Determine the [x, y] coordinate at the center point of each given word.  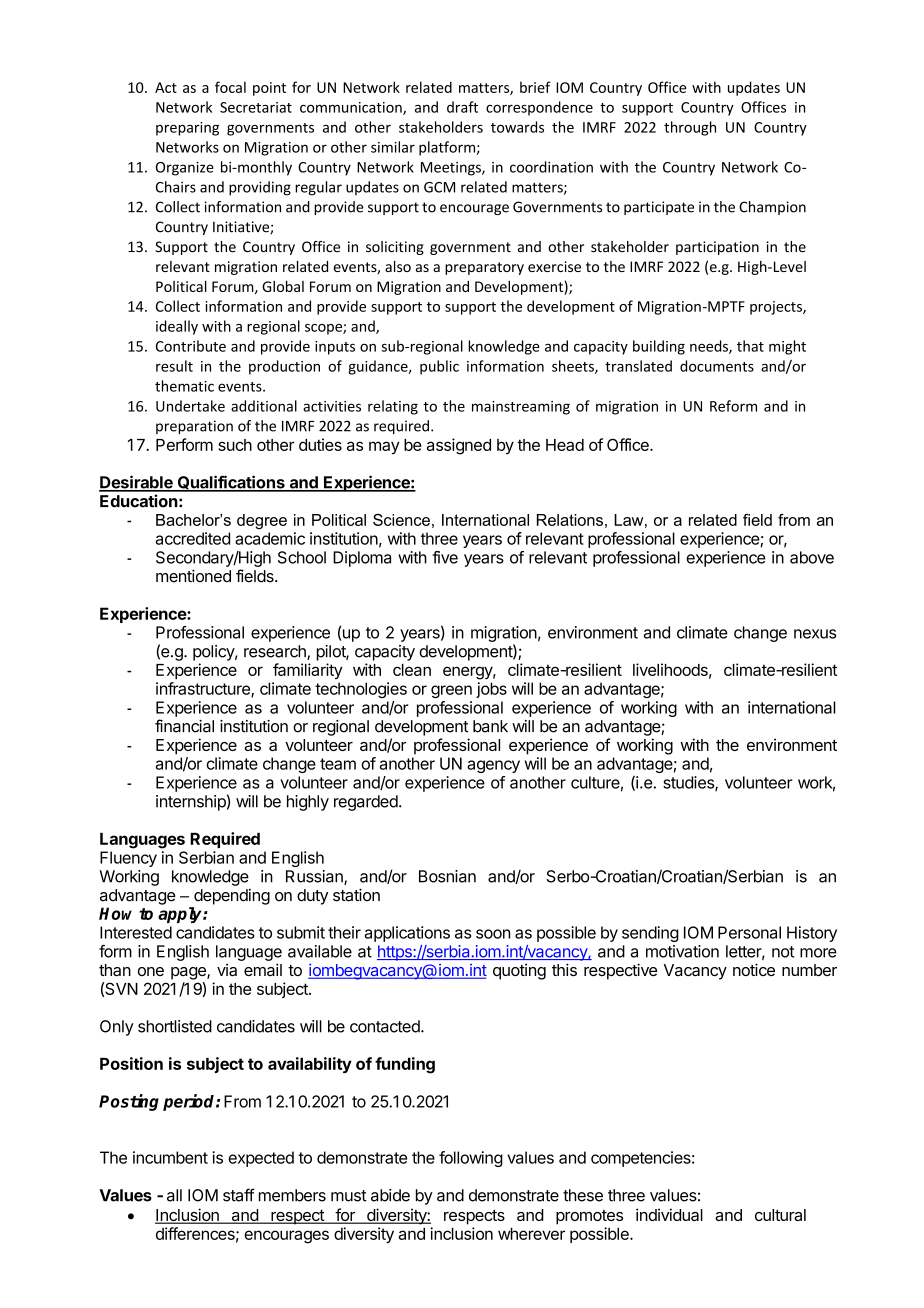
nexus [815, 634]
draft [462, 107]
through [690, 128]
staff [239, 1195]
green [451, 691]
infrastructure [204, 689]
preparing [187, 129]
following [471, 1159]
